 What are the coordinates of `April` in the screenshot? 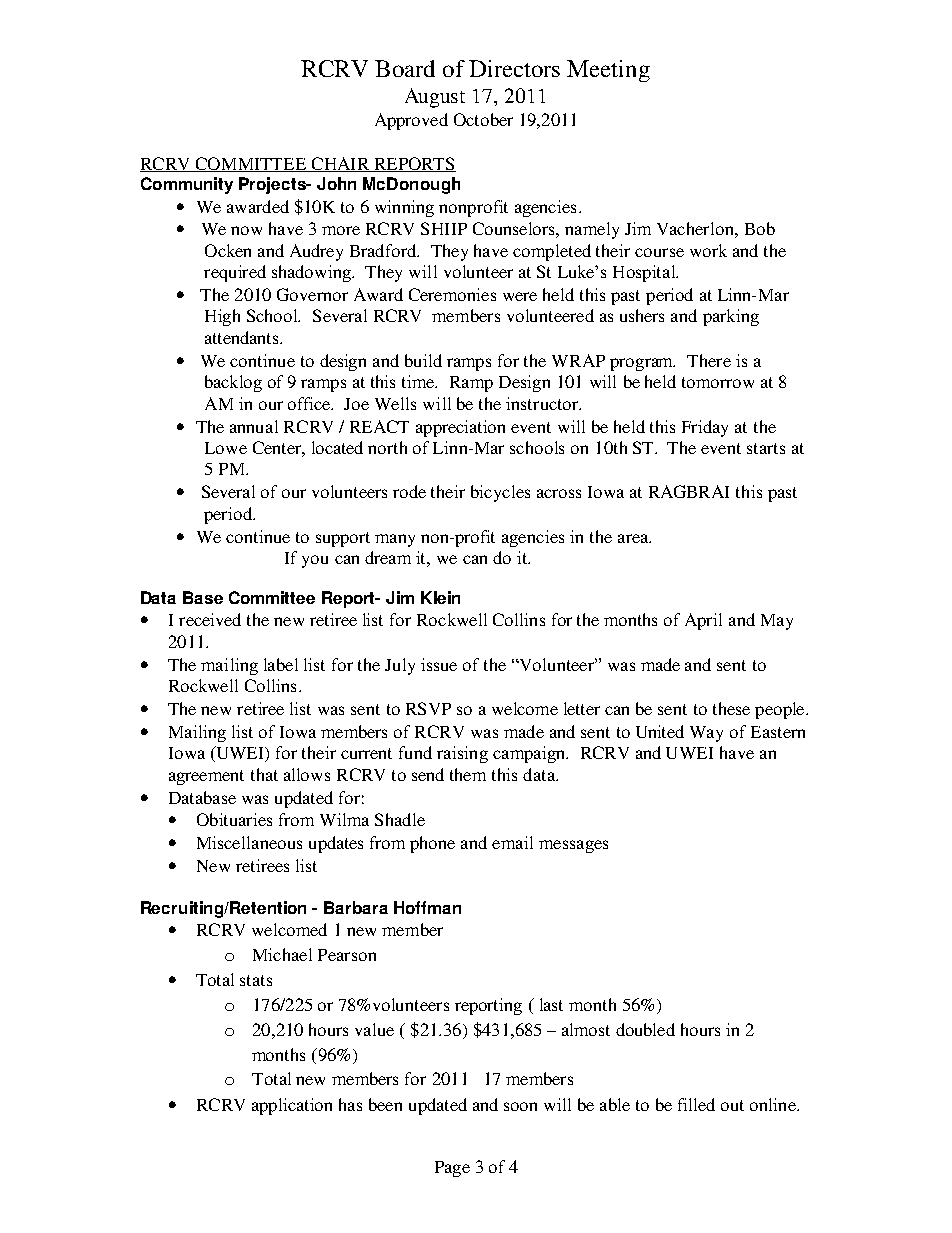 It's located at (703, 621).
